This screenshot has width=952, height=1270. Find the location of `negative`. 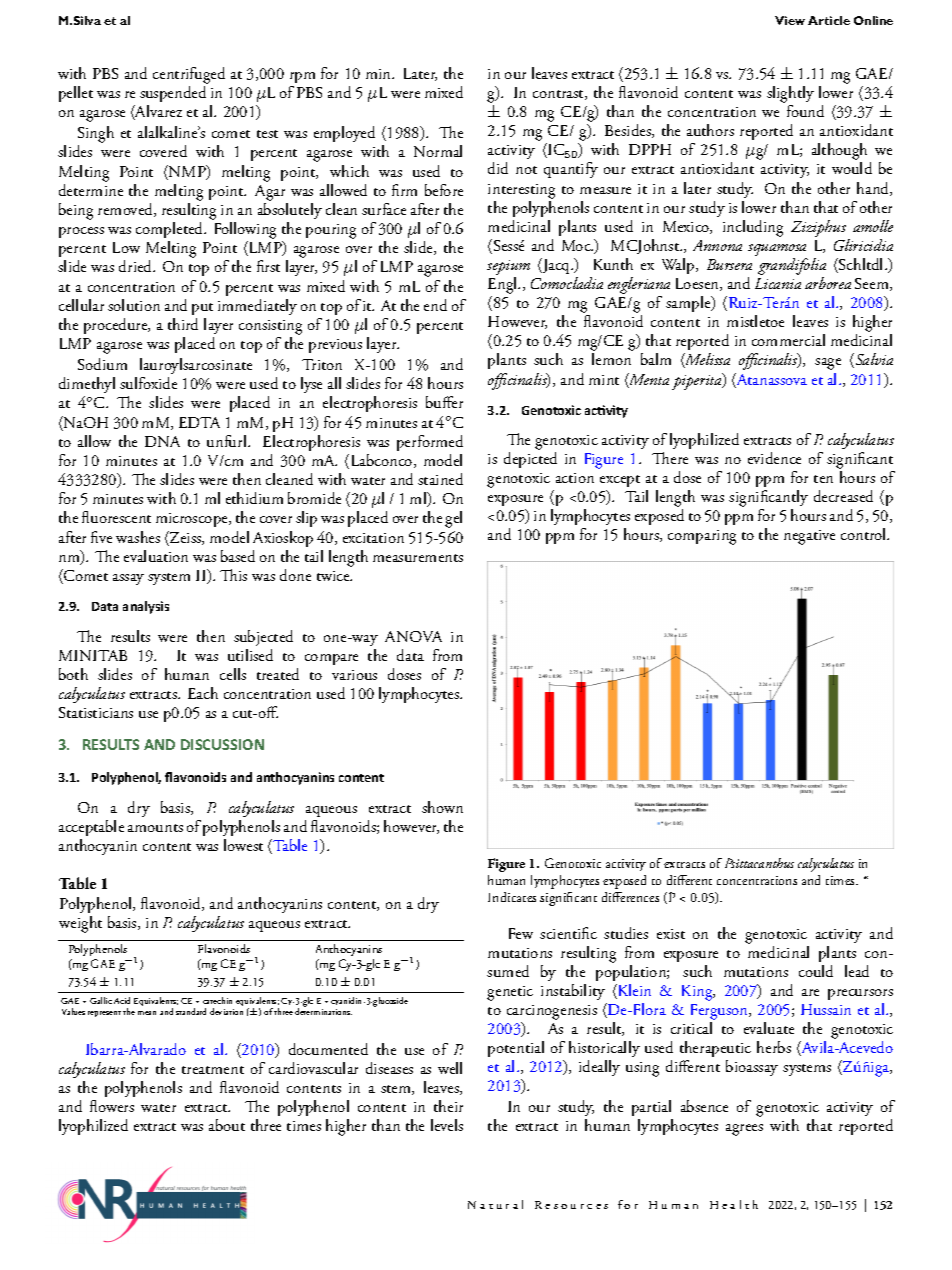

negative is located at coordinates (809, 537).
